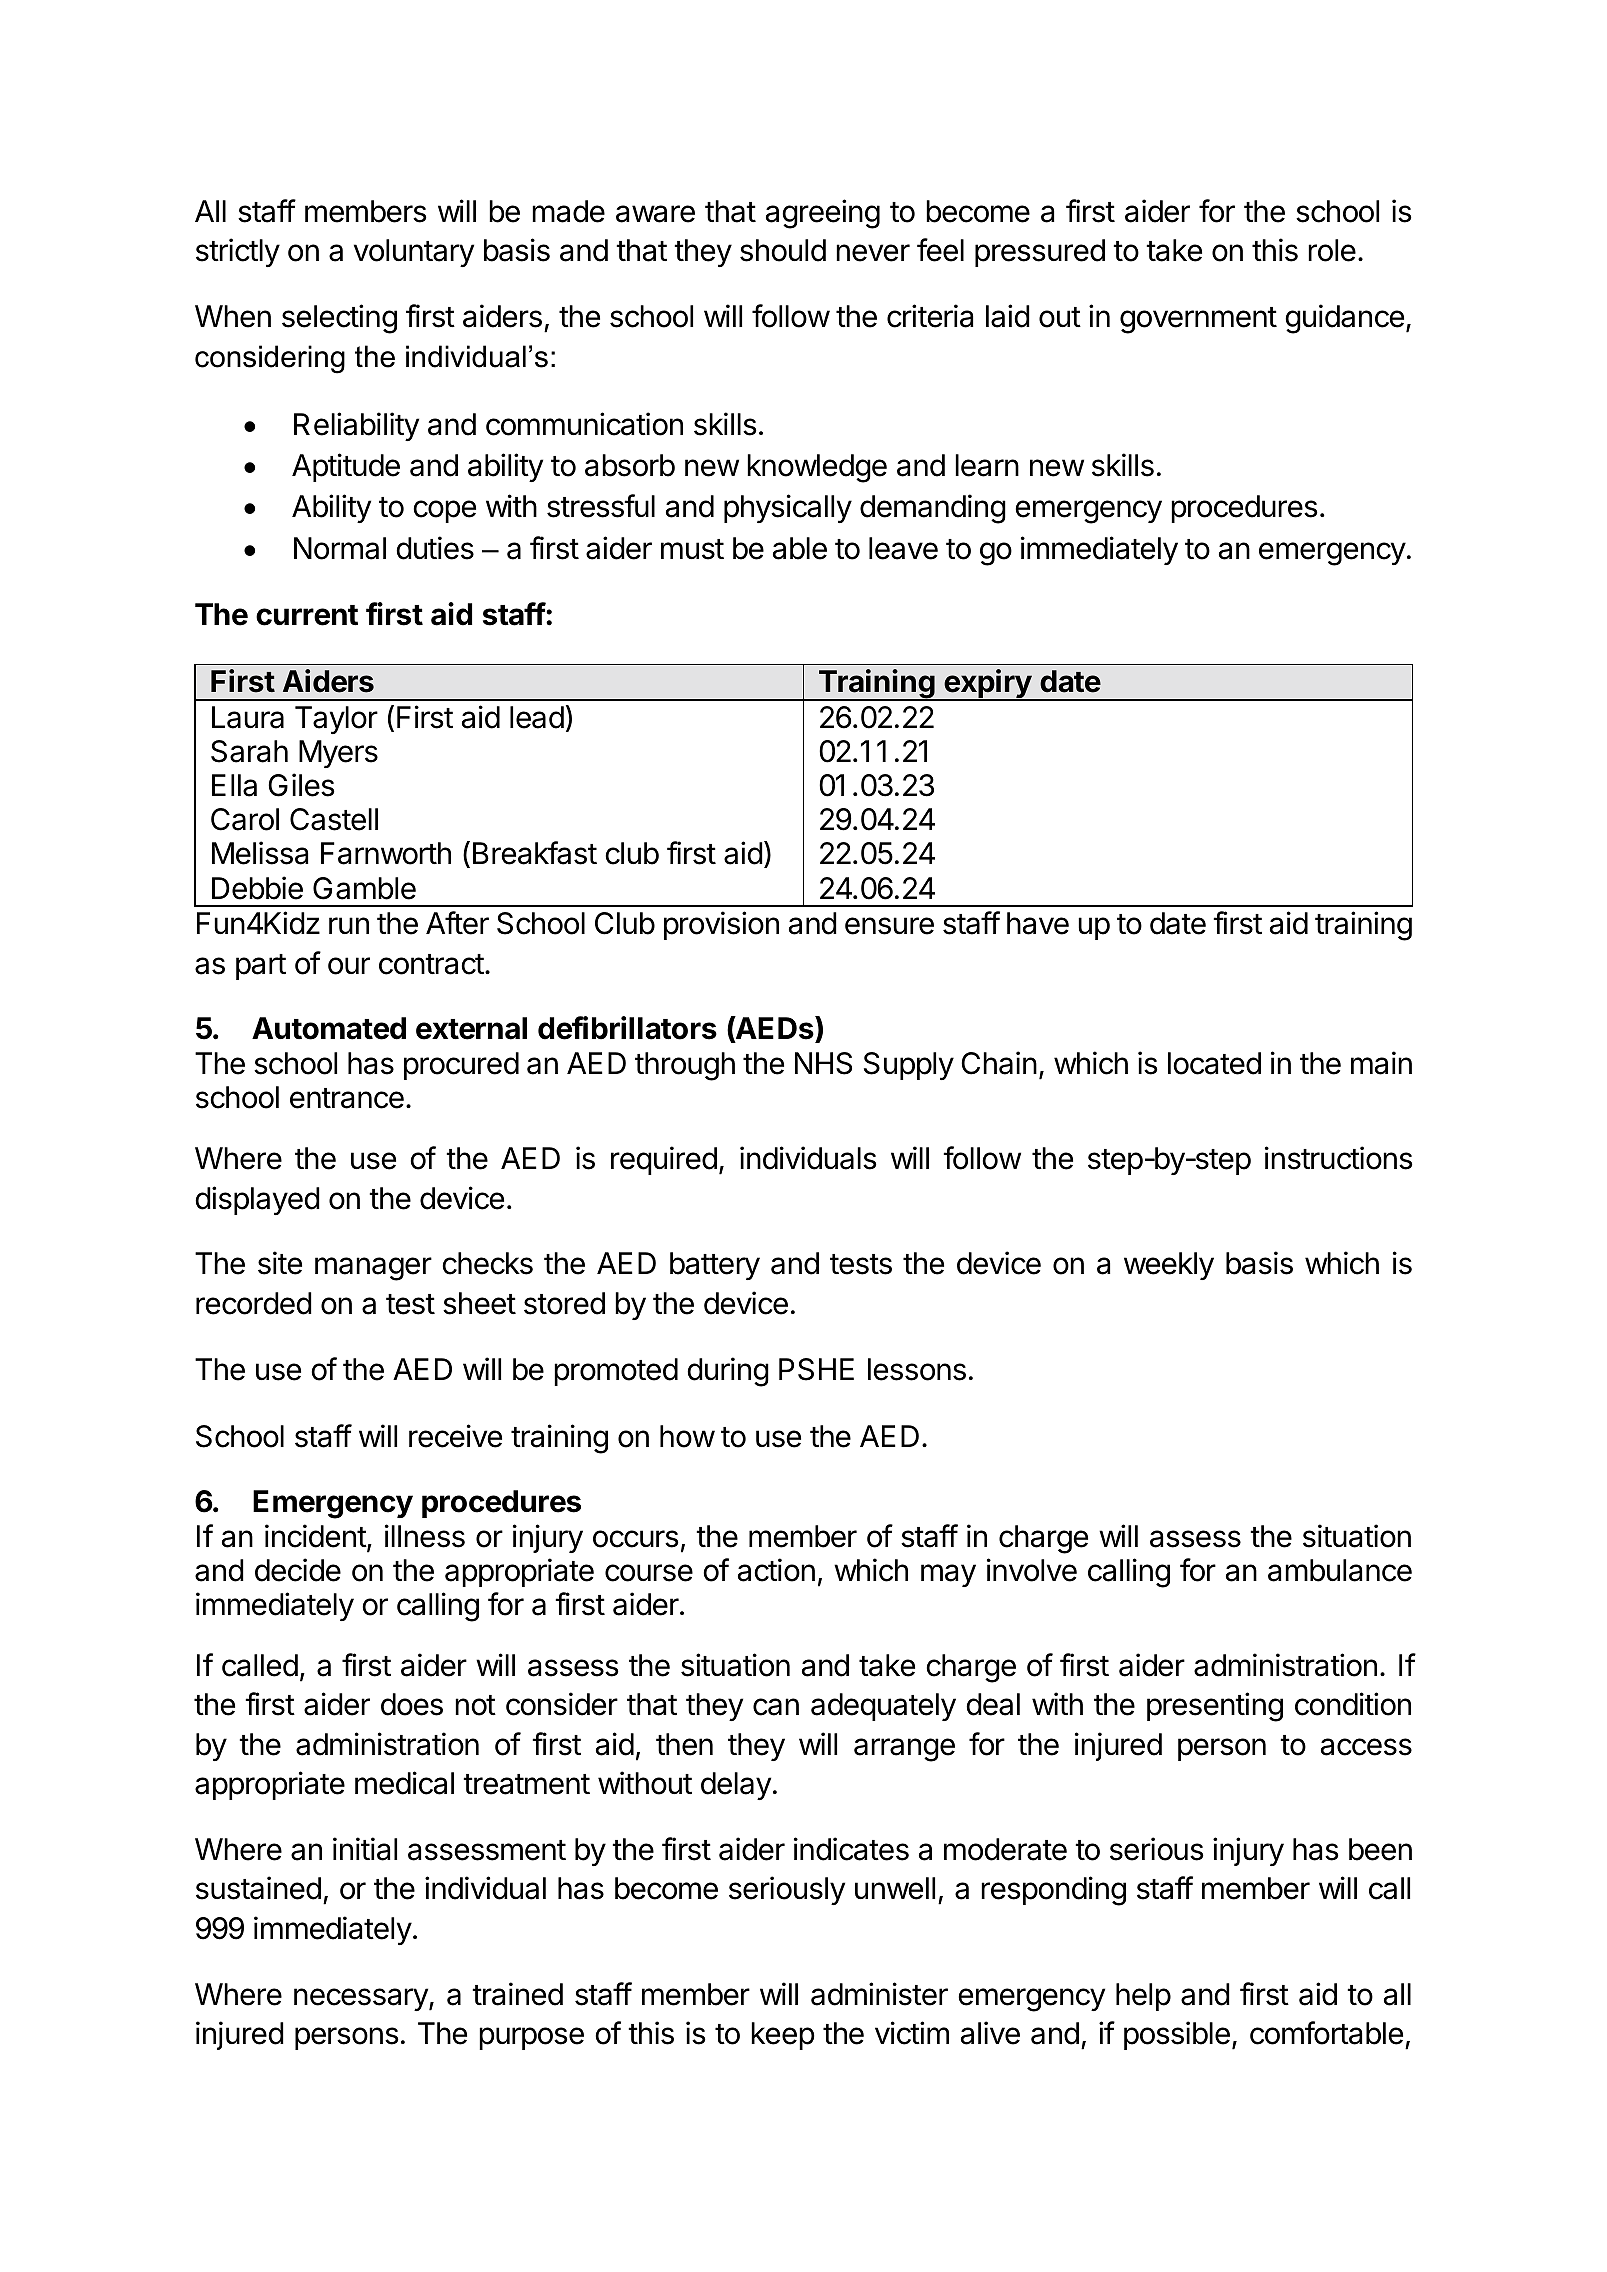 The image size is (1607, 2272). Describe the element at coordinates (823, 1063) in the screenshot. I see `NHS` at that location.
